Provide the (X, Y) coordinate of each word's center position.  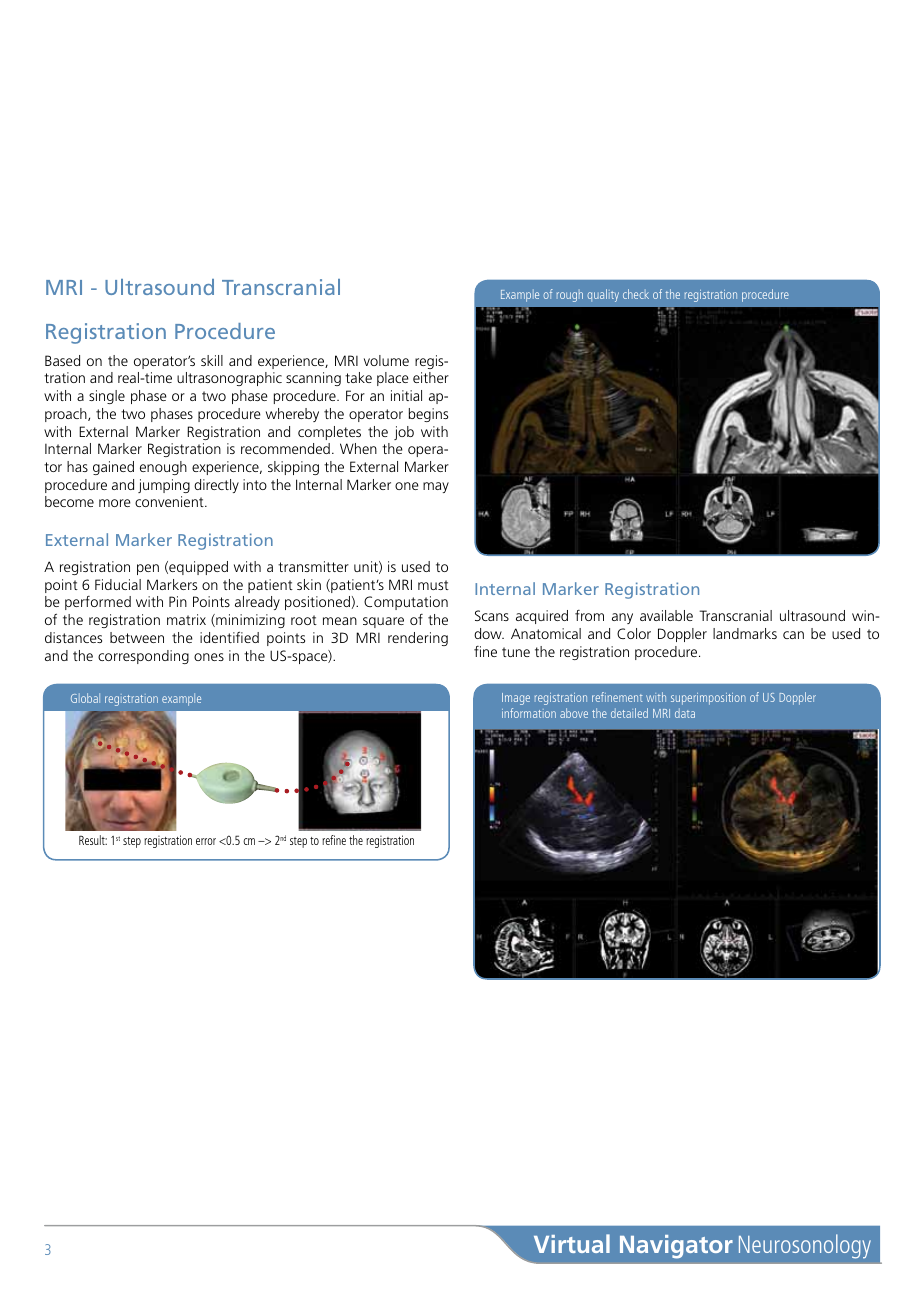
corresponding (143, 657)
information (529, 713)
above (574, 713)
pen (148, 569)
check (636, 294)
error (206, 841)
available (666, 615)
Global (85, 698)
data (685, 713)
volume (386, 360)
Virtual (572, 1243)
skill (212, 360)
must (433, 585)
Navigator (676, 1247)
